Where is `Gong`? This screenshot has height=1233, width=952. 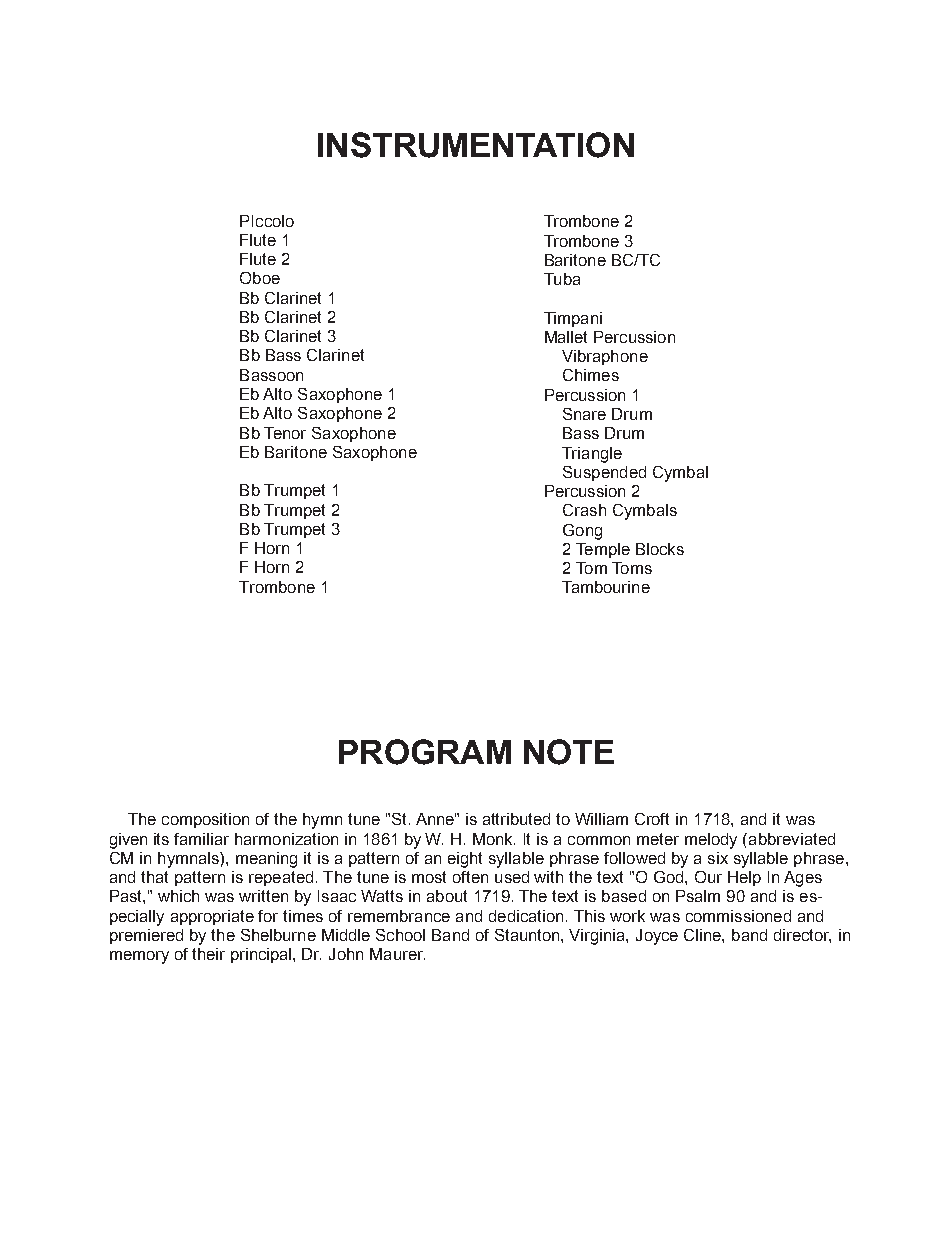
Gong is located at coordinates (582, 532).
